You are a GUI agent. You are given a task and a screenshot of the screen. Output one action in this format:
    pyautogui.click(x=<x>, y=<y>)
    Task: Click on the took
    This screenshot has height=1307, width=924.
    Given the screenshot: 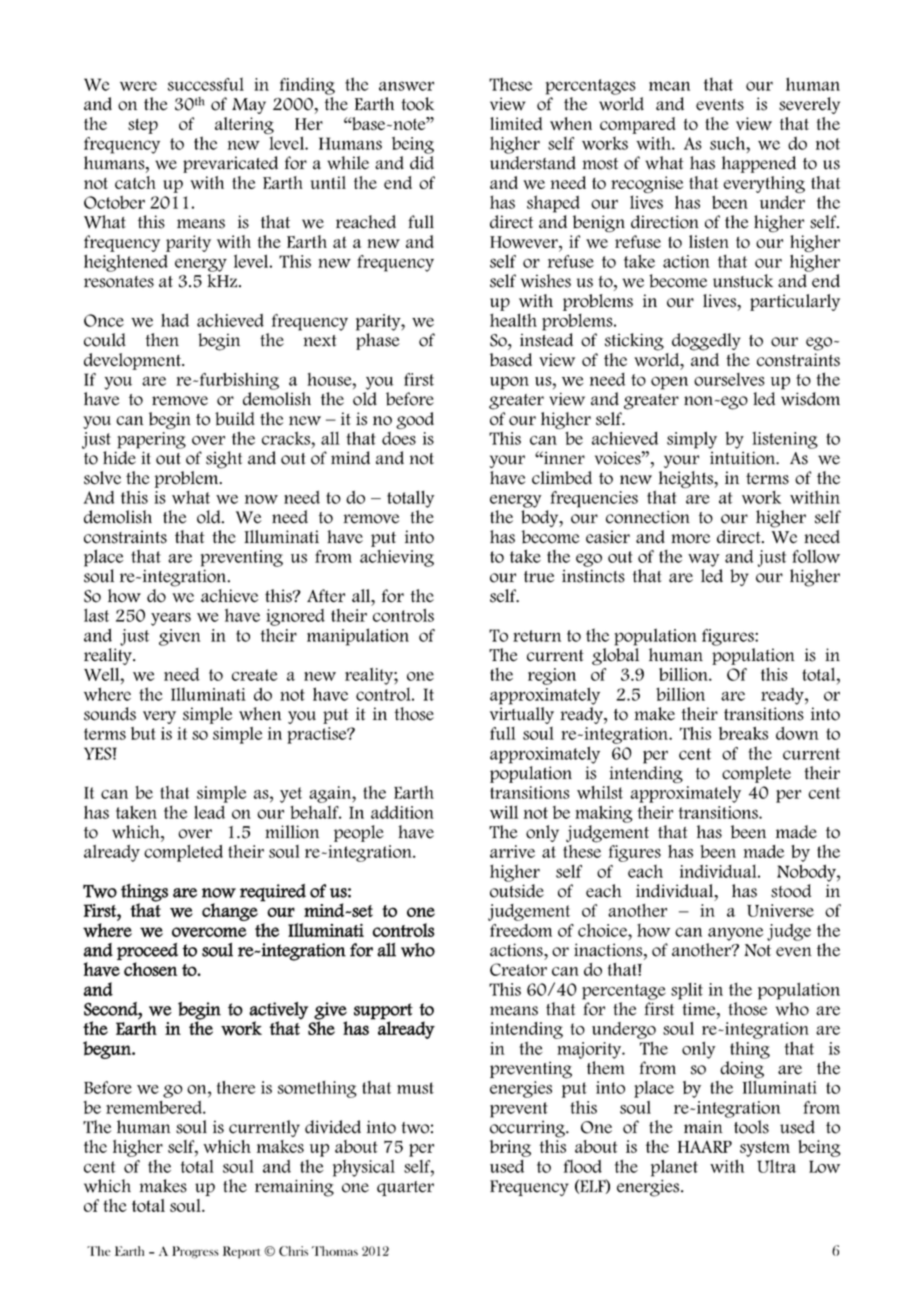 What is the action you would take?
    pyautogui.click(x=417, y=104)
